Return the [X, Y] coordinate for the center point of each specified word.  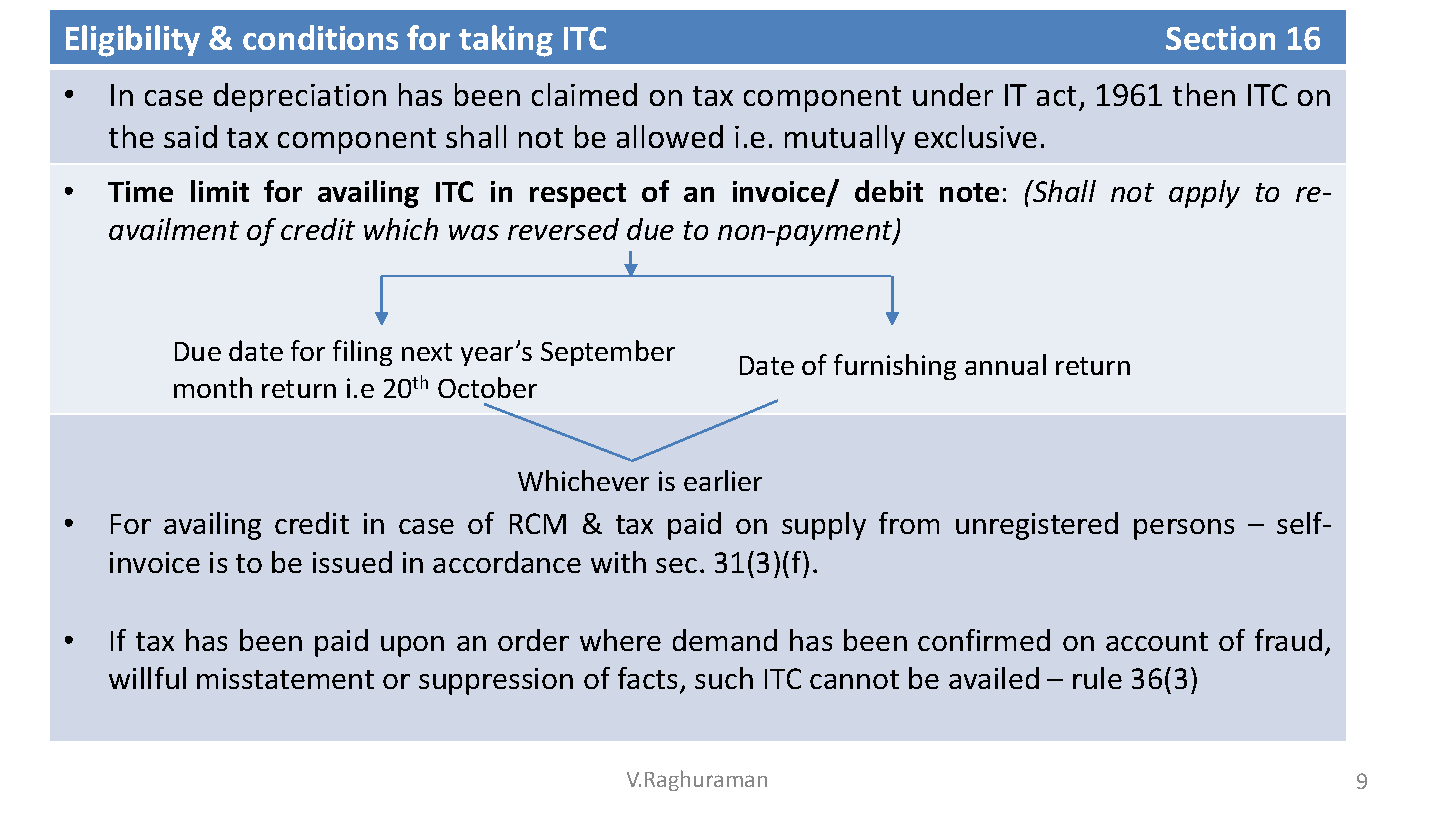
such [724, 678]
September [608, 353]
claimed [584, 94]
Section [1220, 38]
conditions [320, 37]
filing [362, 353]
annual [1005, 364]
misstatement [285, 678]
